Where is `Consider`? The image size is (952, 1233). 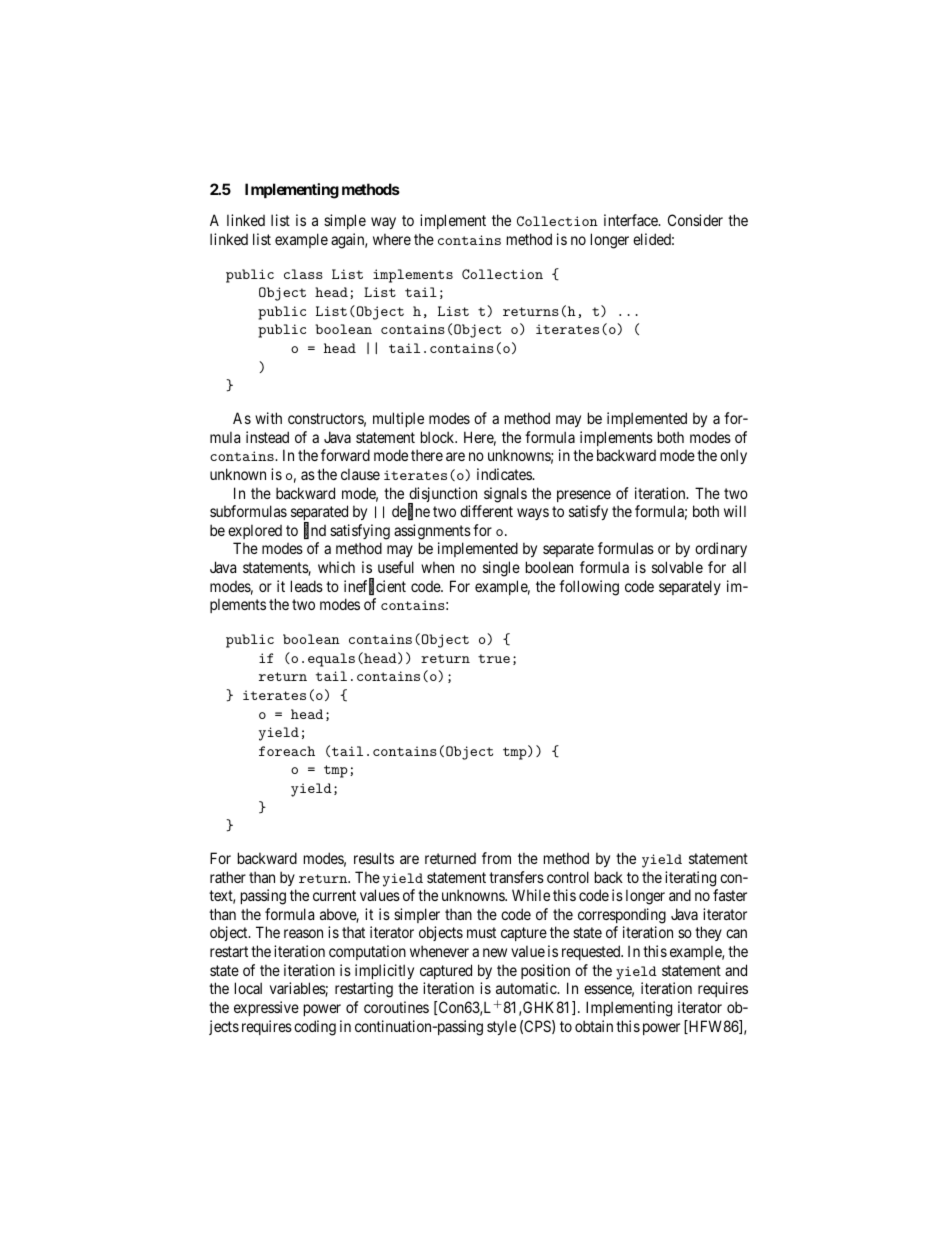 Consider is located at coordinates (695, 220).
